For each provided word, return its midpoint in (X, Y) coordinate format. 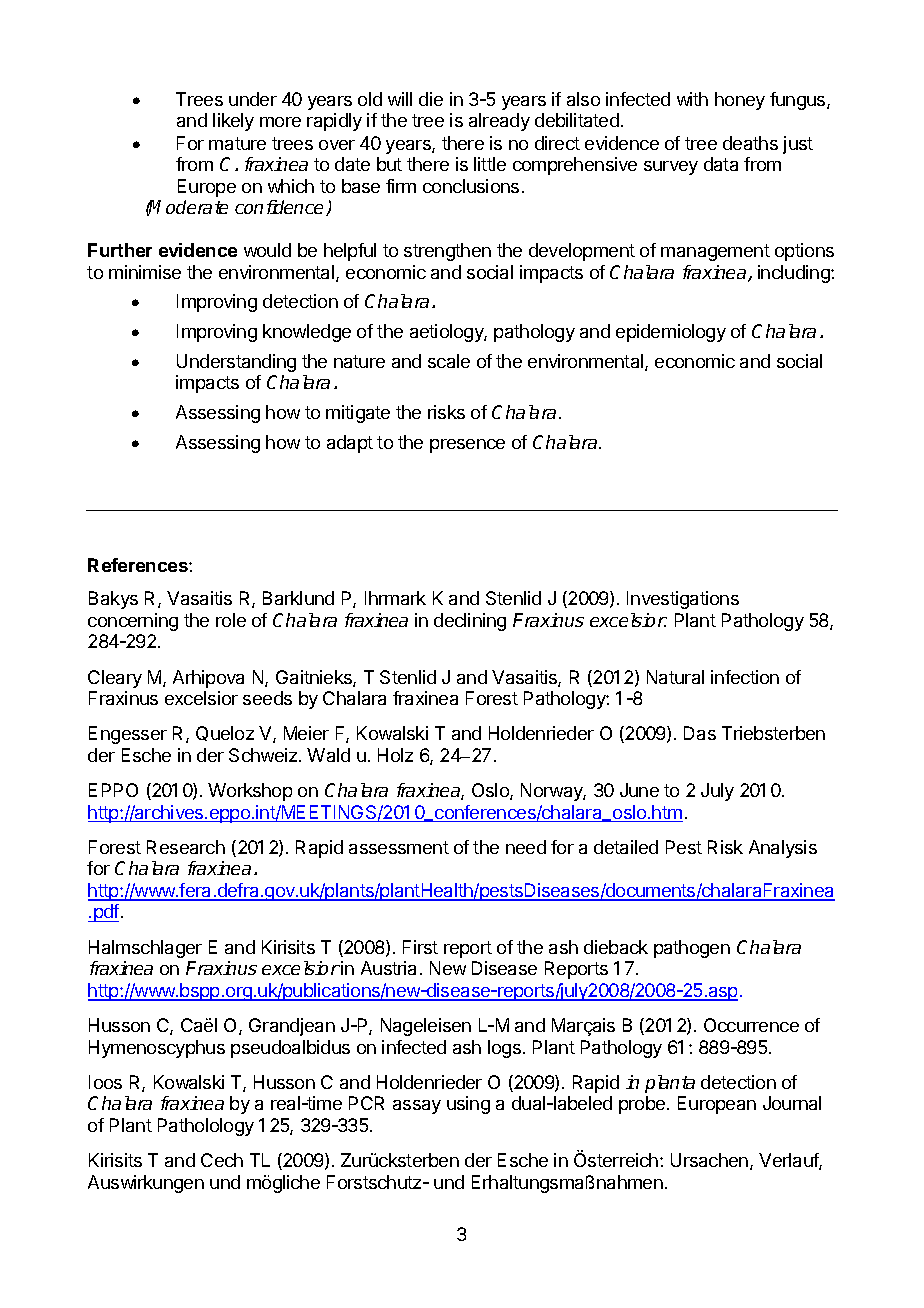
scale (449, 361)
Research (186, 847)
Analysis (783, 849)
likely (233, 122)
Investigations (683, 600)
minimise (145, 272)
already (499, 122)
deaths (750, 143)
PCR (366, 1103)
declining (470, 622)
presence (467, 446)
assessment (399, 847)
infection (745, 677)
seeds (267, 698)
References (139, 565)
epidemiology (671, 333)
